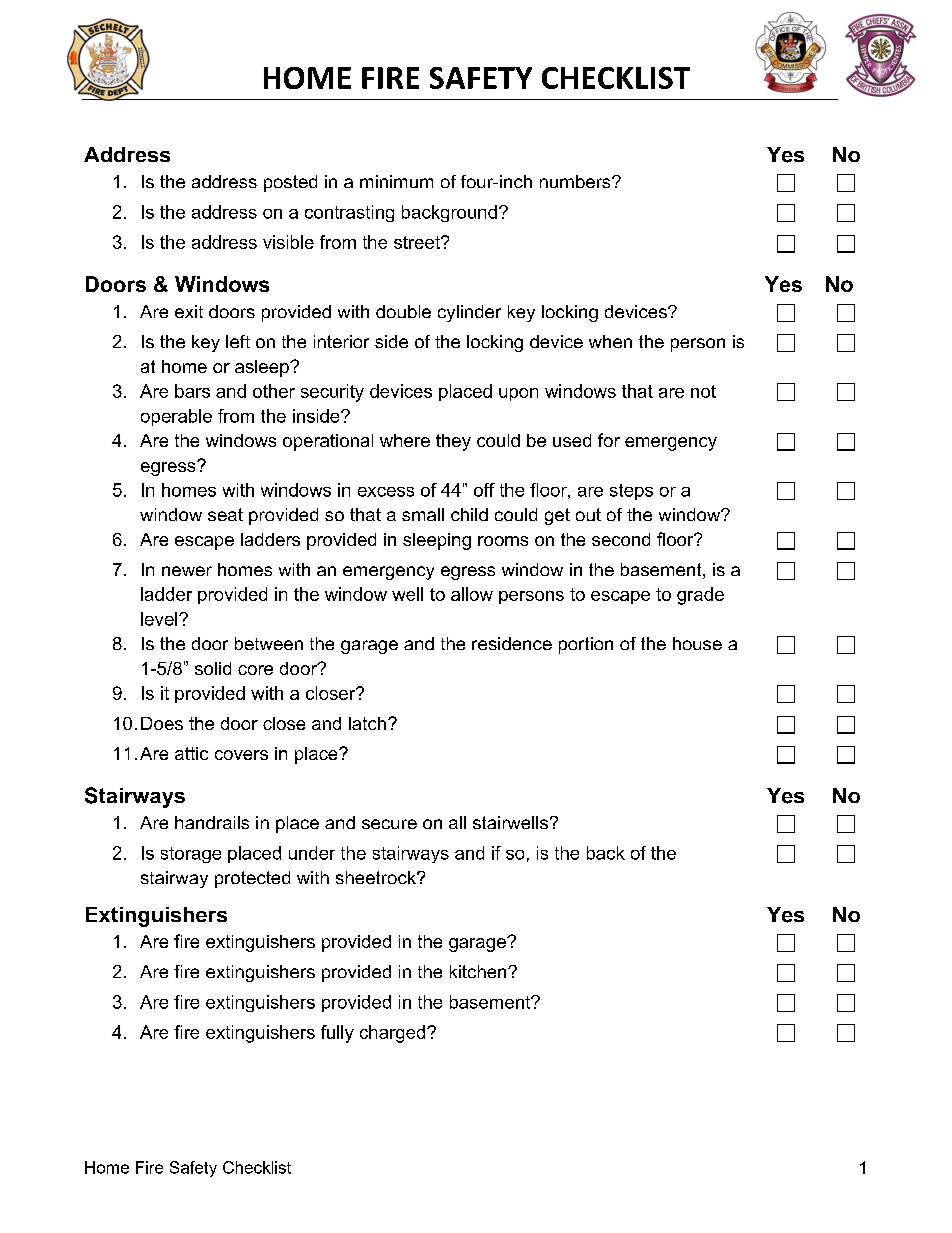 This screenshot has height=1233, width=952. Describe the element at coordinates (609, 440) in the screenshot. I see `for` at that location.
